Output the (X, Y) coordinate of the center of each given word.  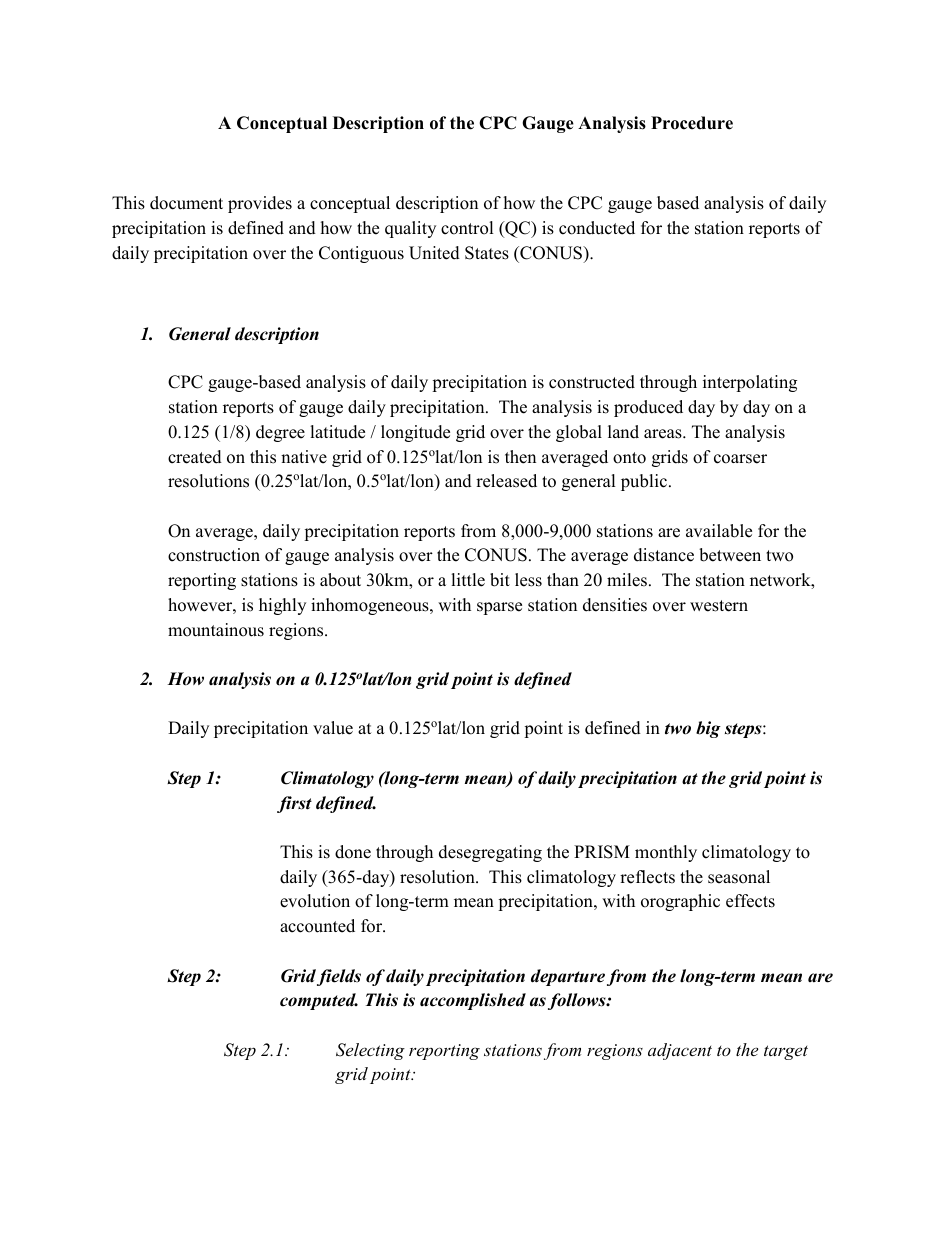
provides (260, 204)
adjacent (680, 1051)
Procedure (692, 123)
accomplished (473, 1001)
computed (319, 1001)
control (467, 228)
